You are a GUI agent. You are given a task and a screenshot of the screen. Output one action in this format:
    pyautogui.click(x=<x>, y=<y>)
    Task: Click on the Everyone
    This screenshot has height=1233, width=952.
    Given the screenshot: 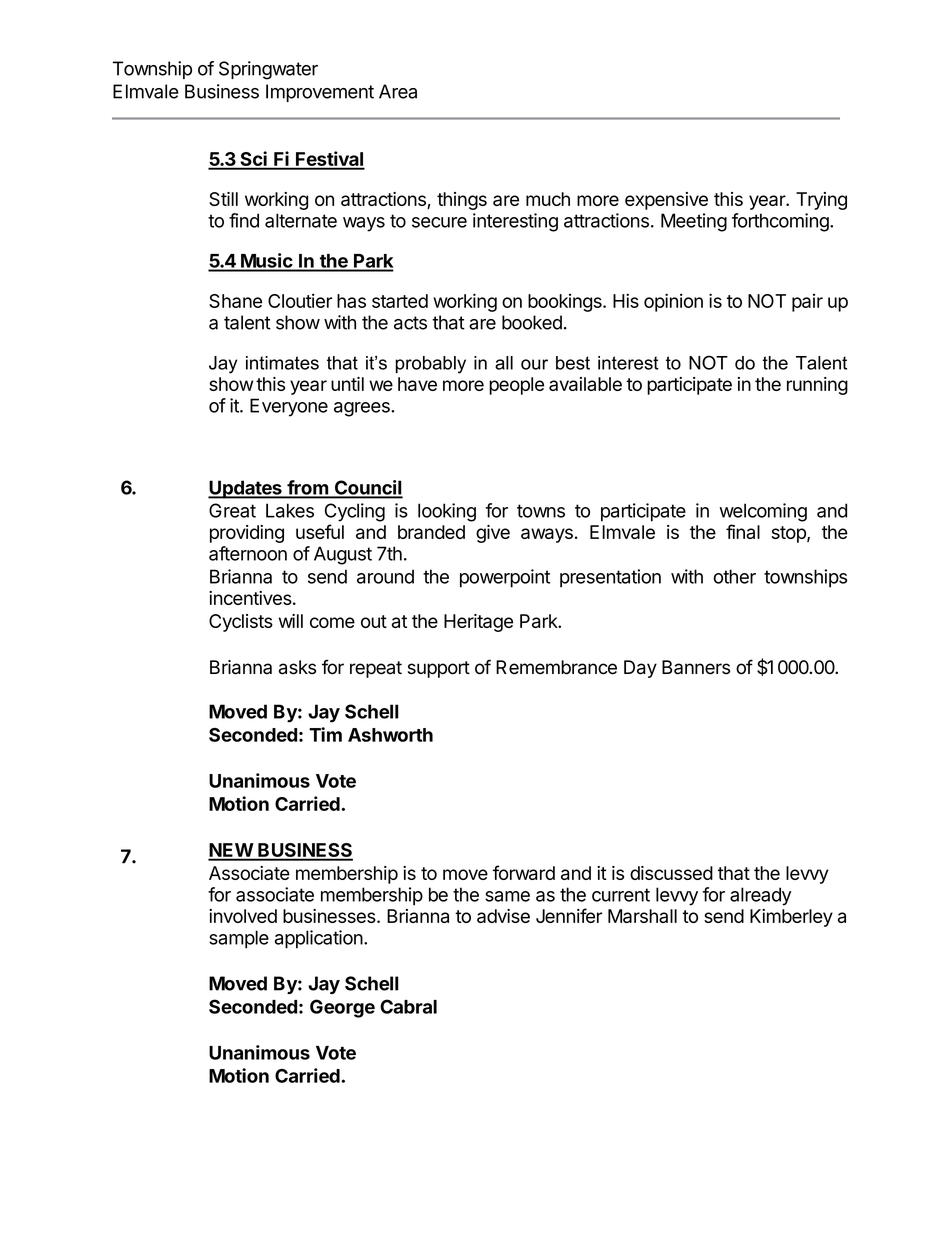 What is the action you would take?
    pyautogui.click(x=289, y=407)
